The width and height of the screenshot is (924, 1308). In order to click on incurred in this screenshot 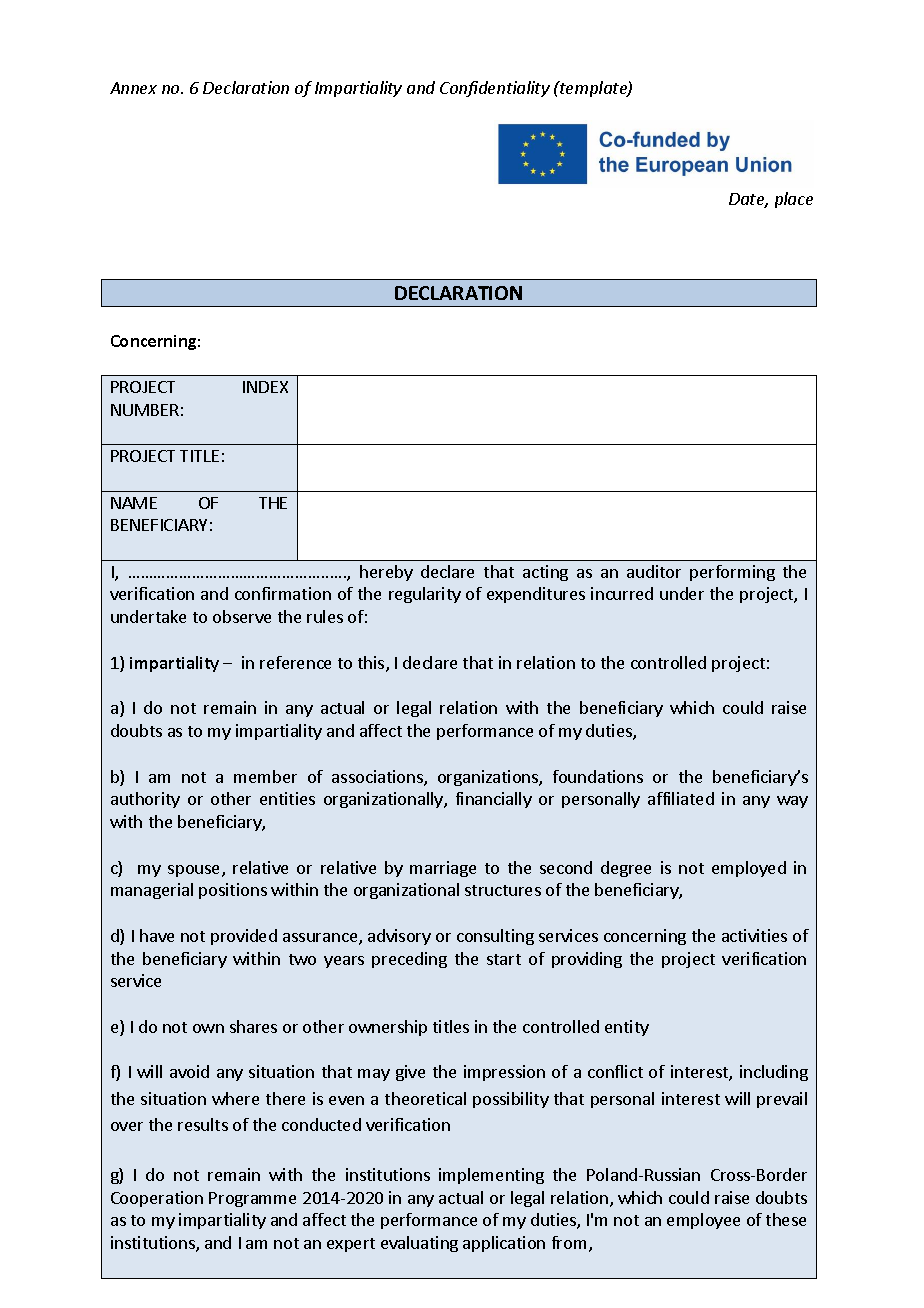, I will do `click(622, 593)`.
